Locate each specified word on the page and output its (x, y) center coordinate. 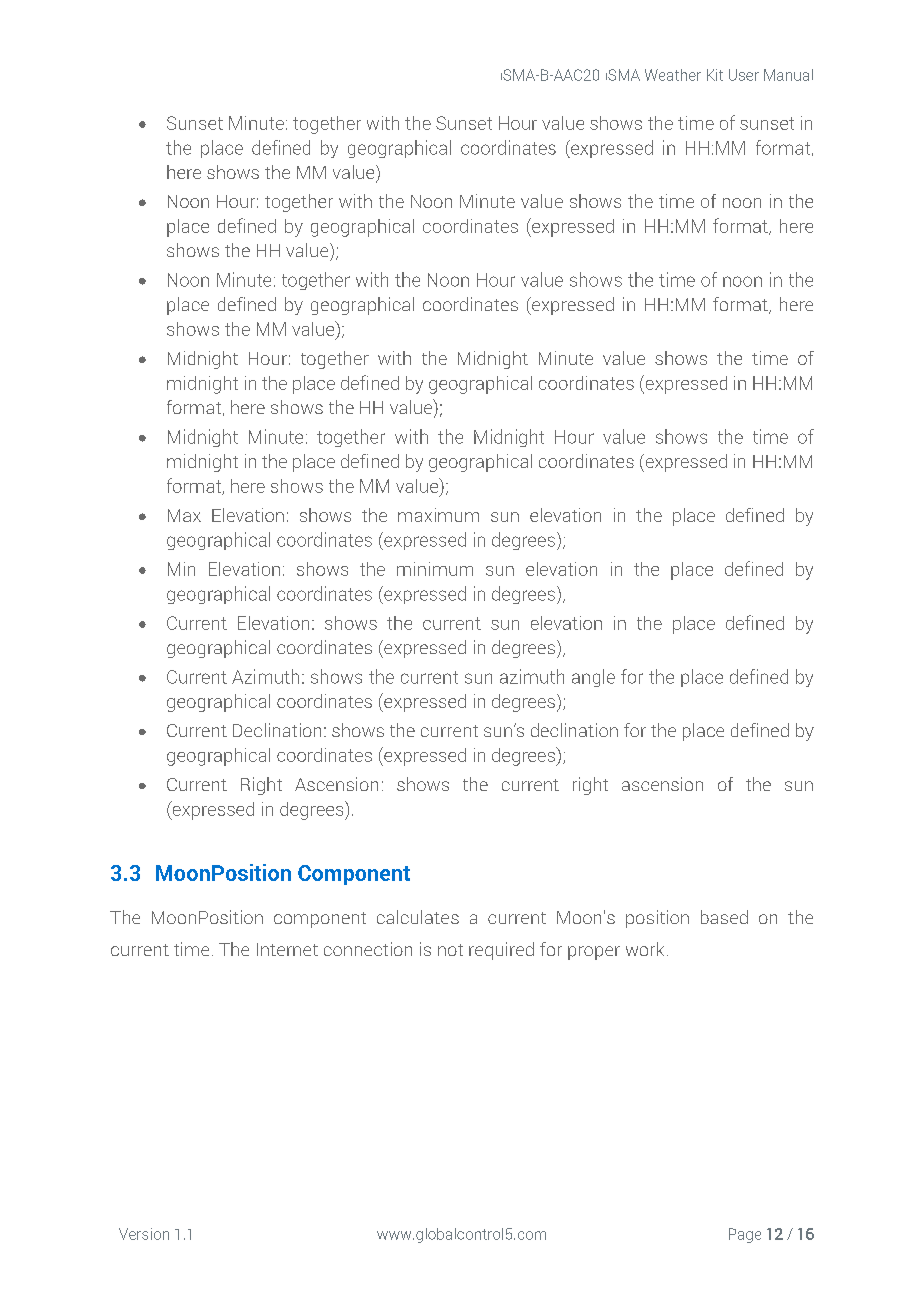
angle (593, 678)
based (724, 917)
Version (144, 1234)
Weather (673, 75)
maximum (438, 515)
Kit (715, 75)
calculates (418, 917)
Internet (287, 949)
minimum (435, 569)
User (744, 75)
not (450, 950)
